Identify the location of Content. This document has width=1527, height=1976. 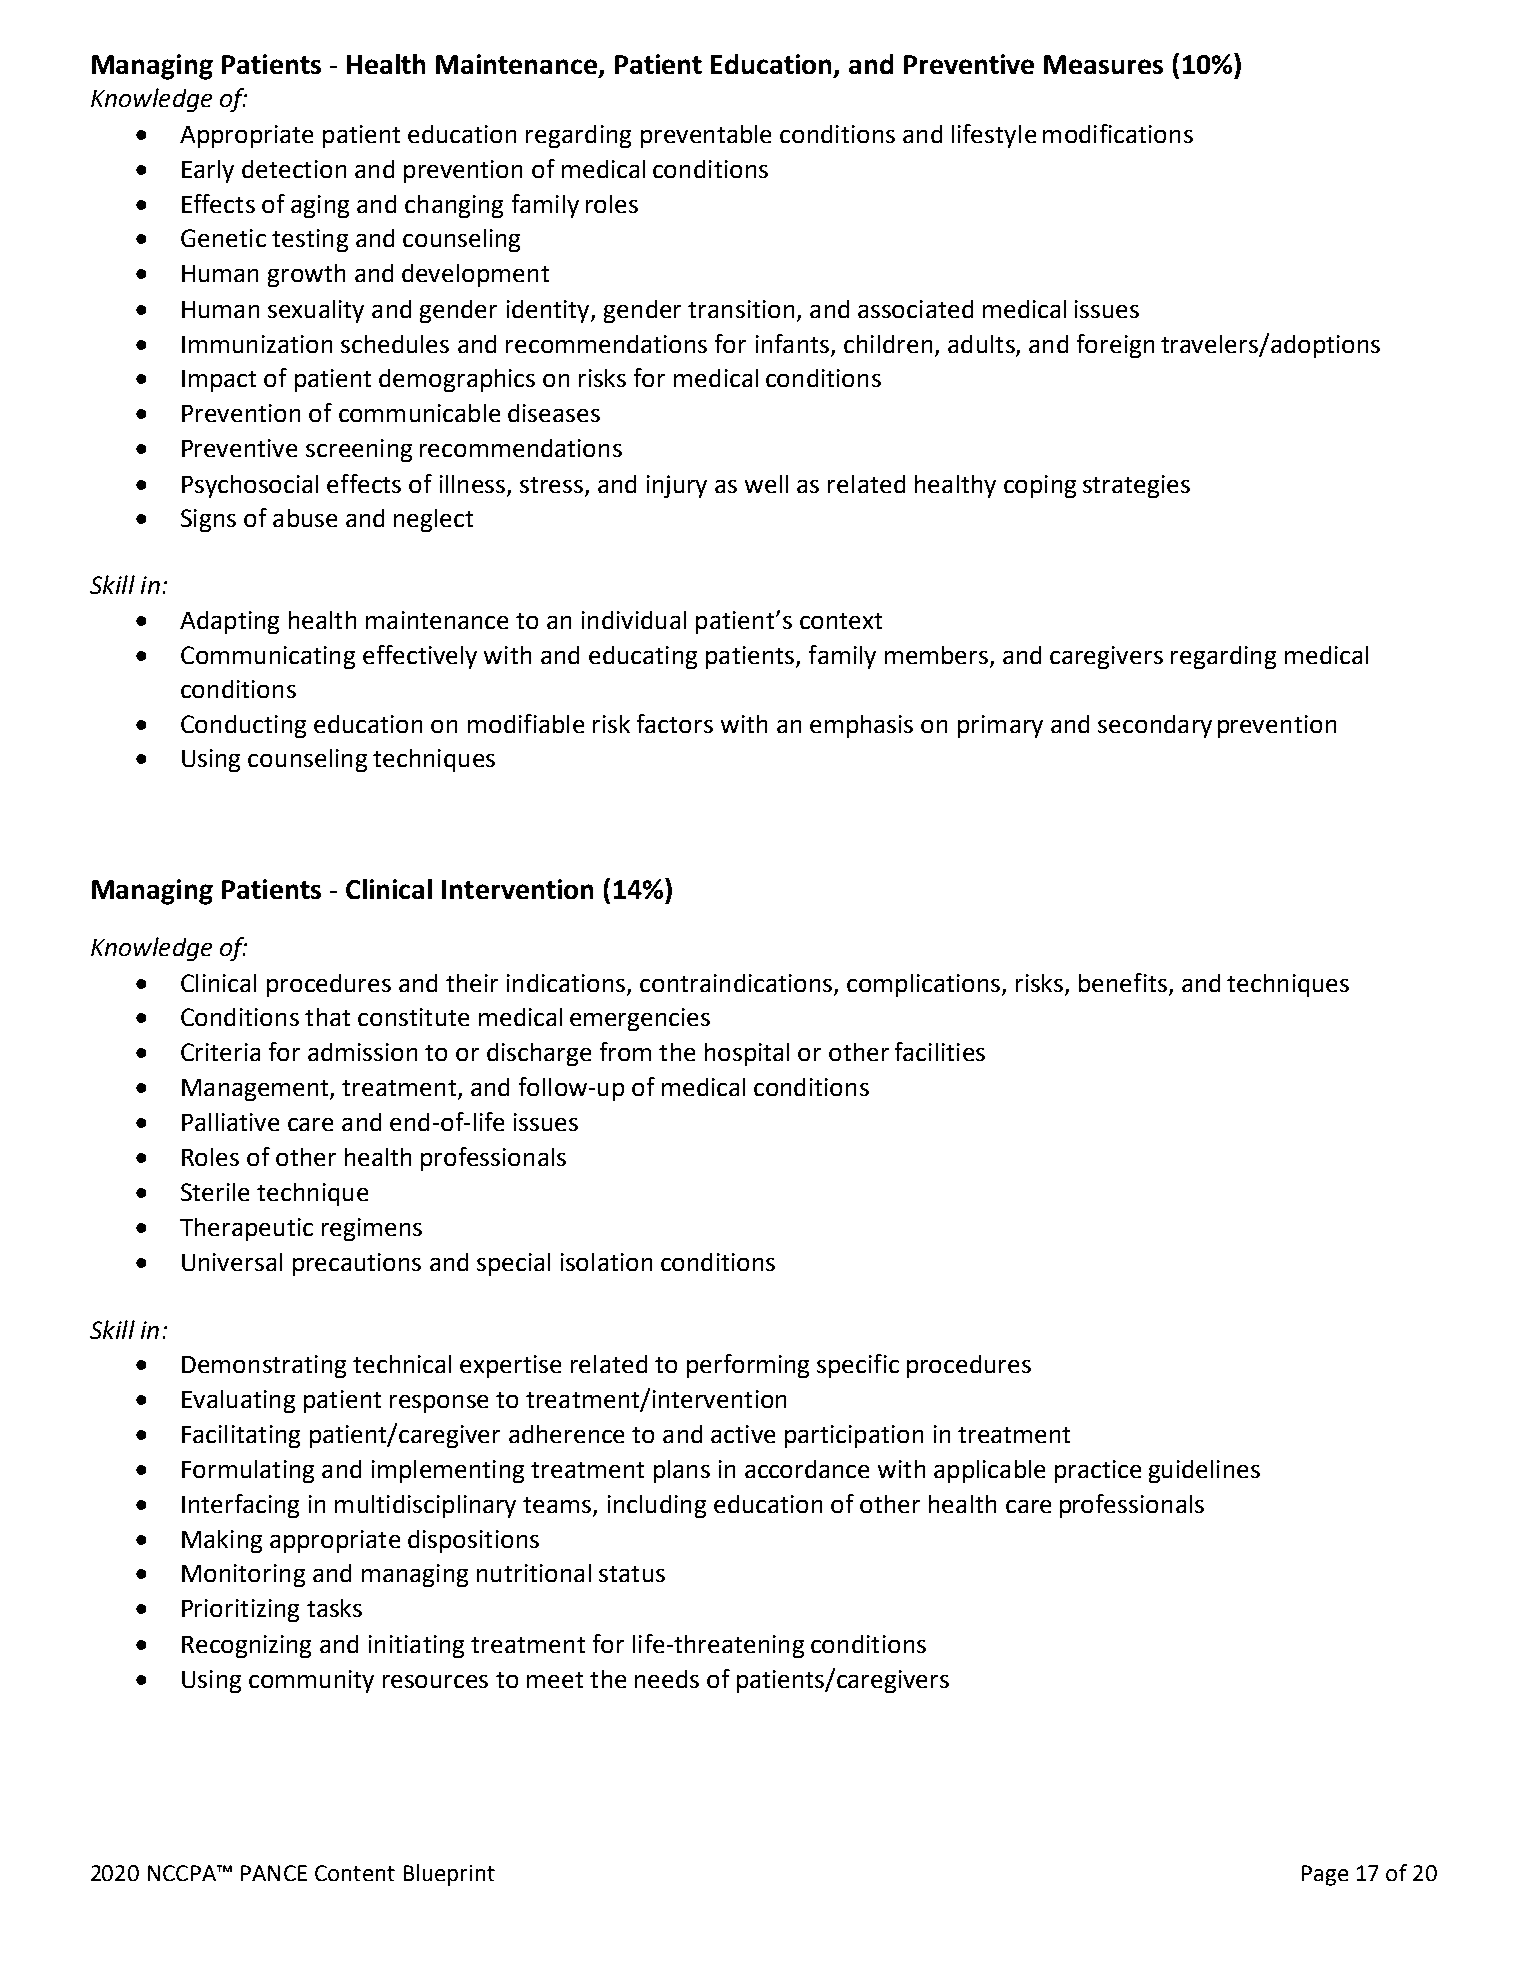
(355, 1873).
